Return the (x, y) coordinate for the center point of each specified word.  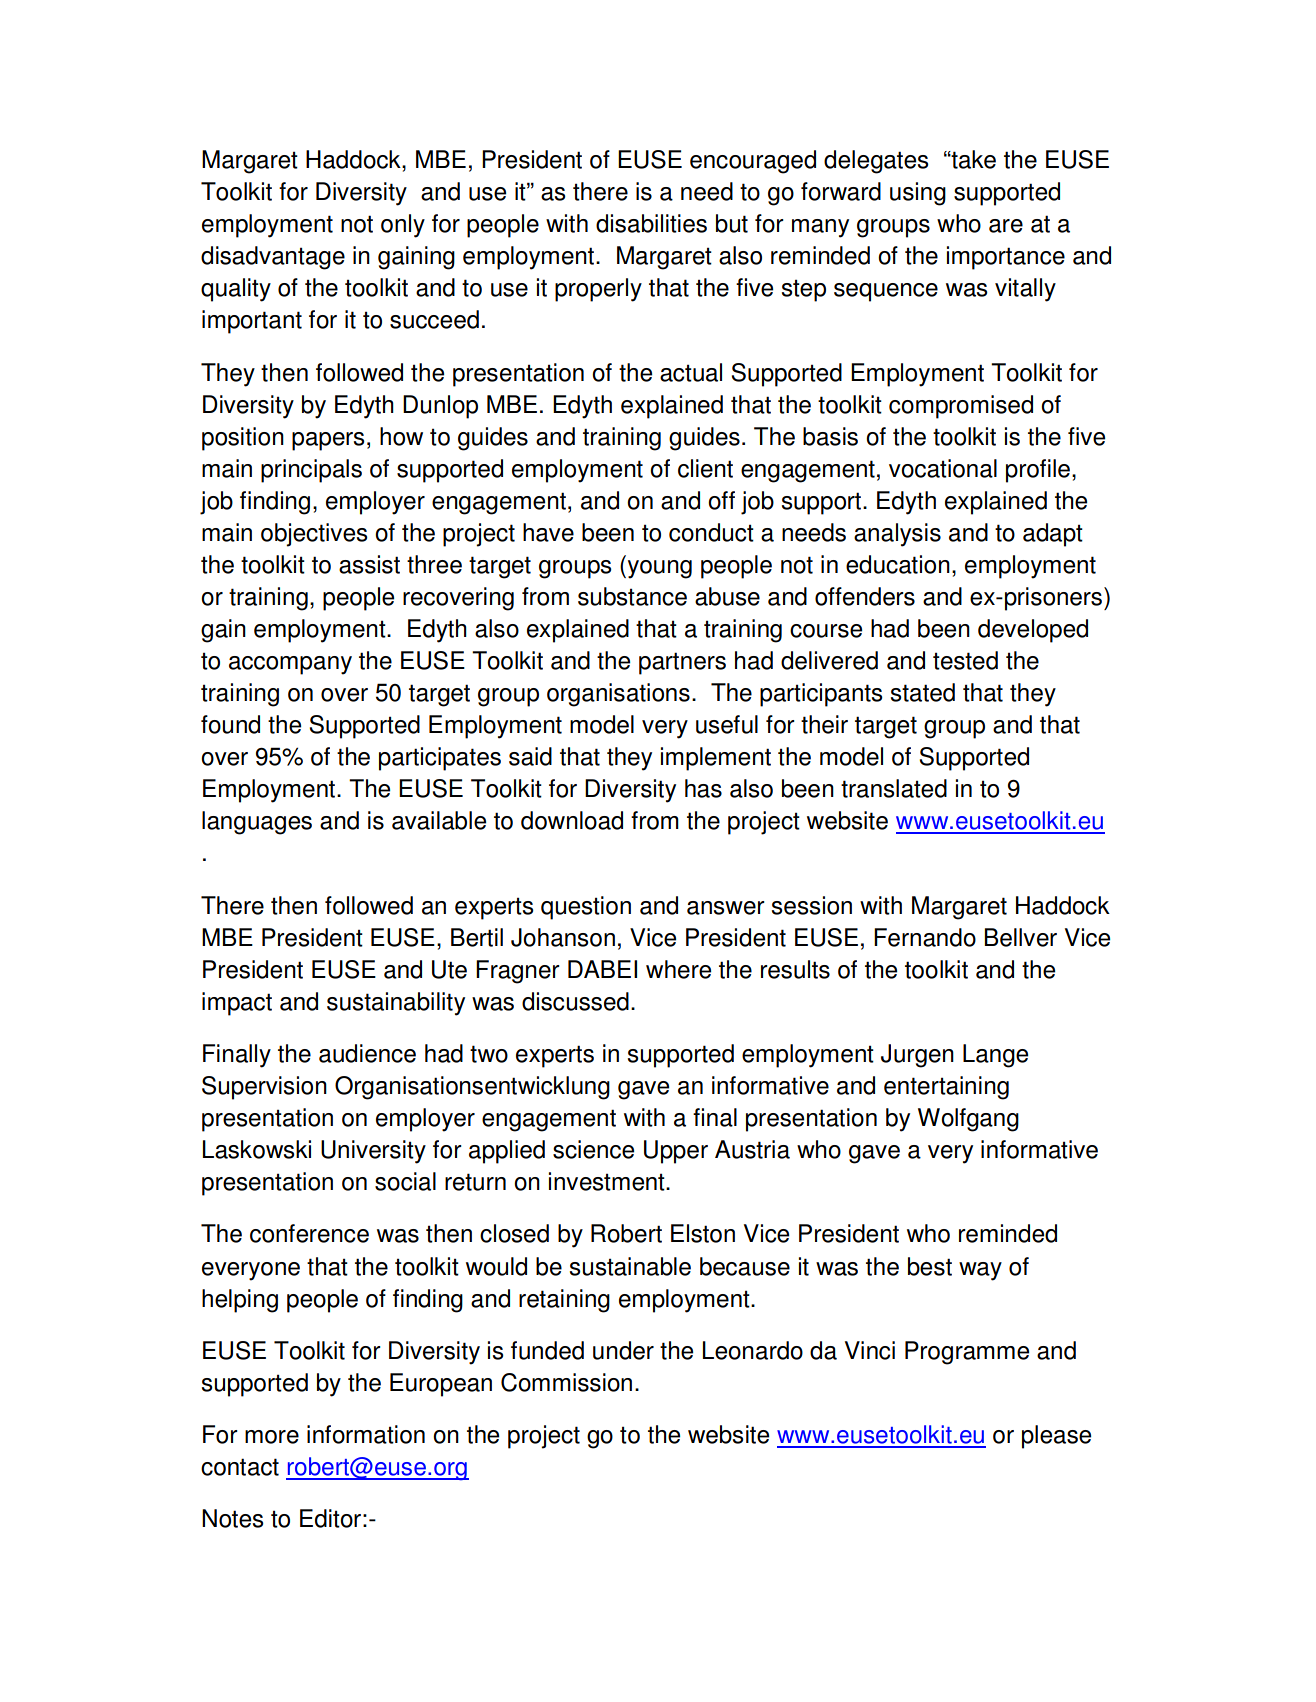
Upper (676, 1152)
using (918, 194)
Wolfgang (968, 1120)
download (572, 820)
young (660, 569)
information (366, 1434)
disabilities (651, 223)
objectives (314, 535)
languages (257, 823)
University (373, 1152)
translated (894, 788)
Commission (566, 1382)
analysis (897, 535)
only (403, 226)
